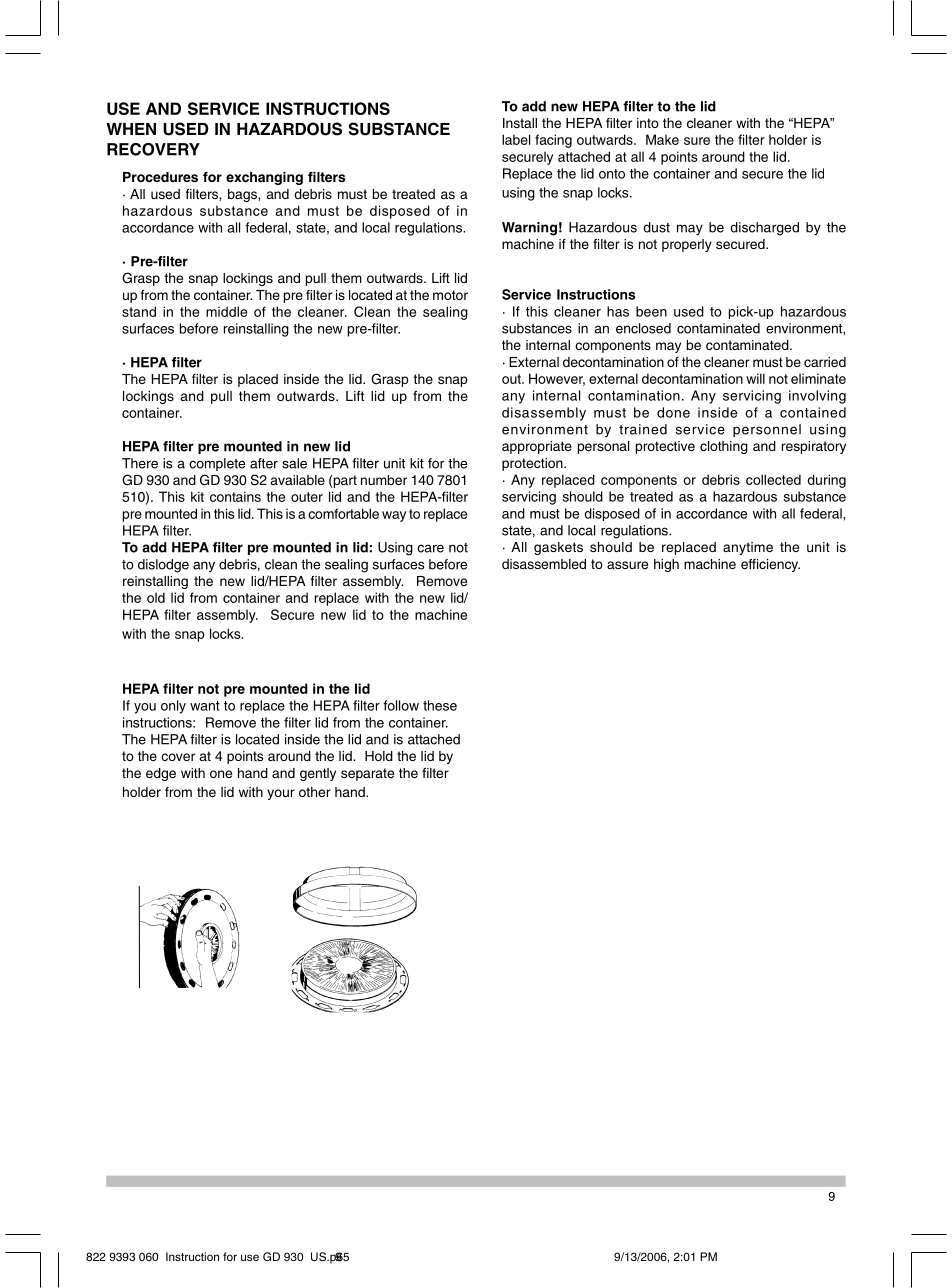 This screenshot has height=1288, width=952. What do you see at coordinates (755, 378) in the screenshot?
I see `will` at bounding box center [755, 378].
